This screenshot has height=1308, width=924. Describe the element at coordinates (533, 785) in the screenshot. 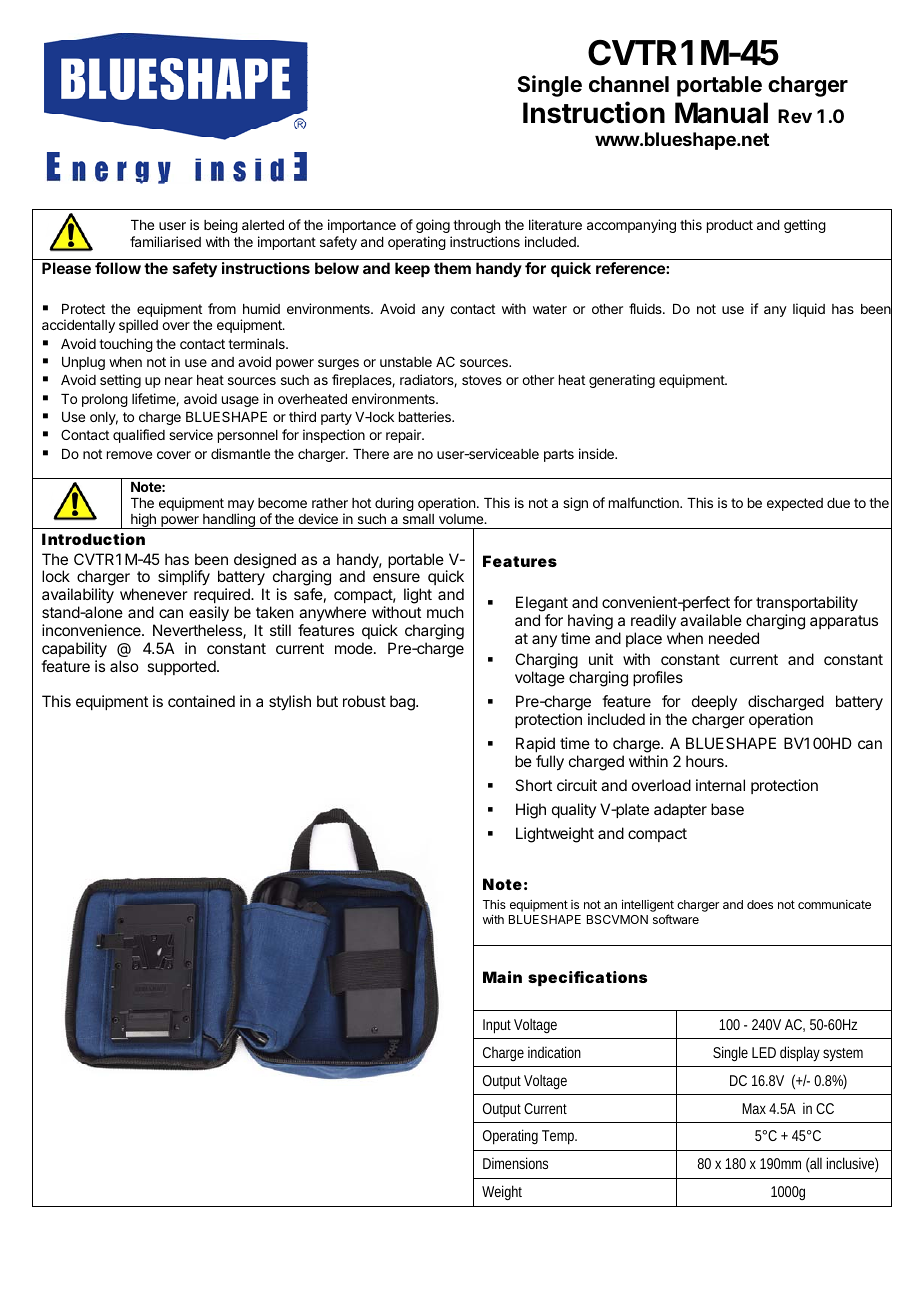

I see `Short` at that location.
